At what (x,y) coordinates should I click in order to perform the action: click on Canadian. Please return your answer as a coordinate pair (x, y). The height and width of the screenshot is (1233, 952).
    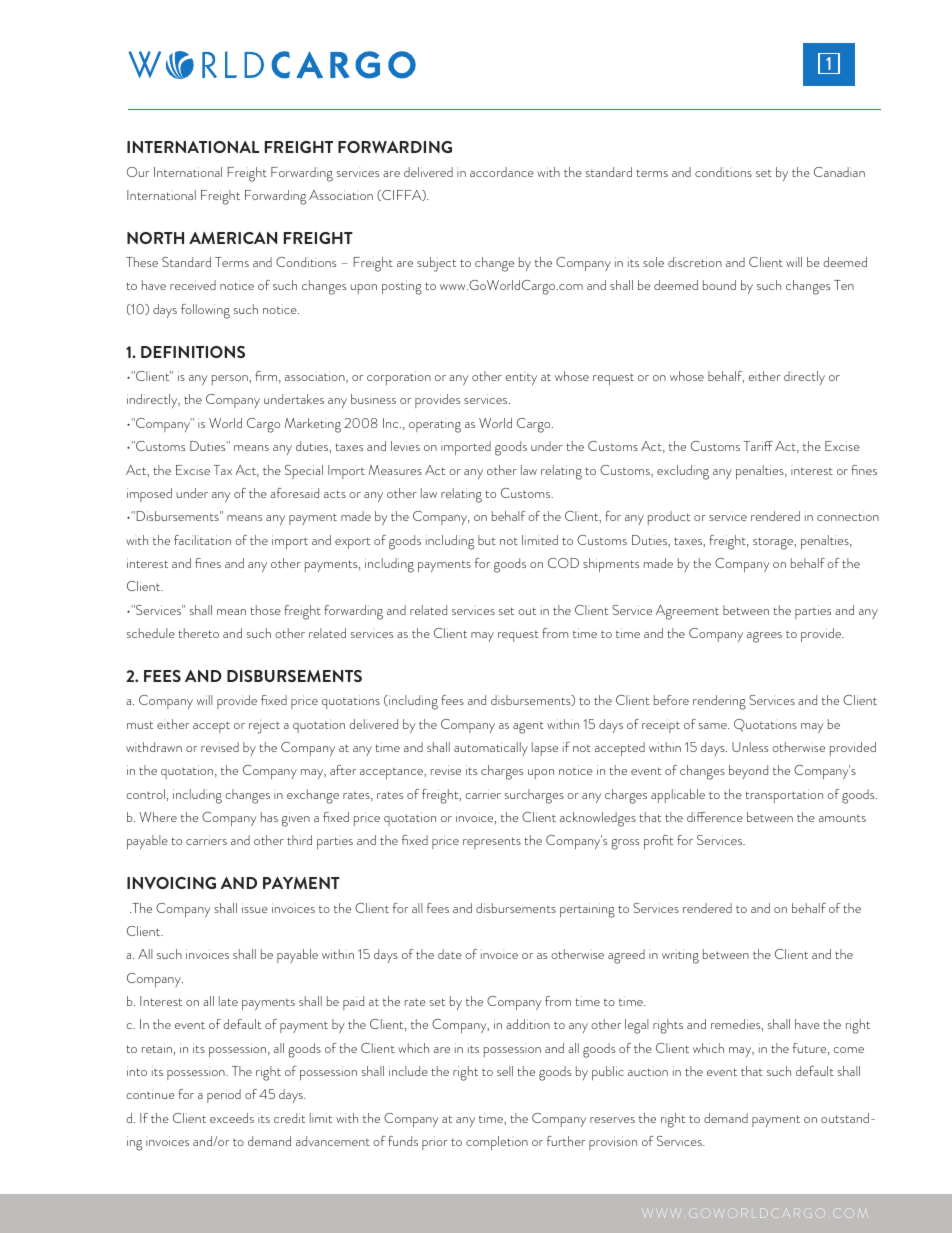
    Looking at the image, I should click on (839, 172).
